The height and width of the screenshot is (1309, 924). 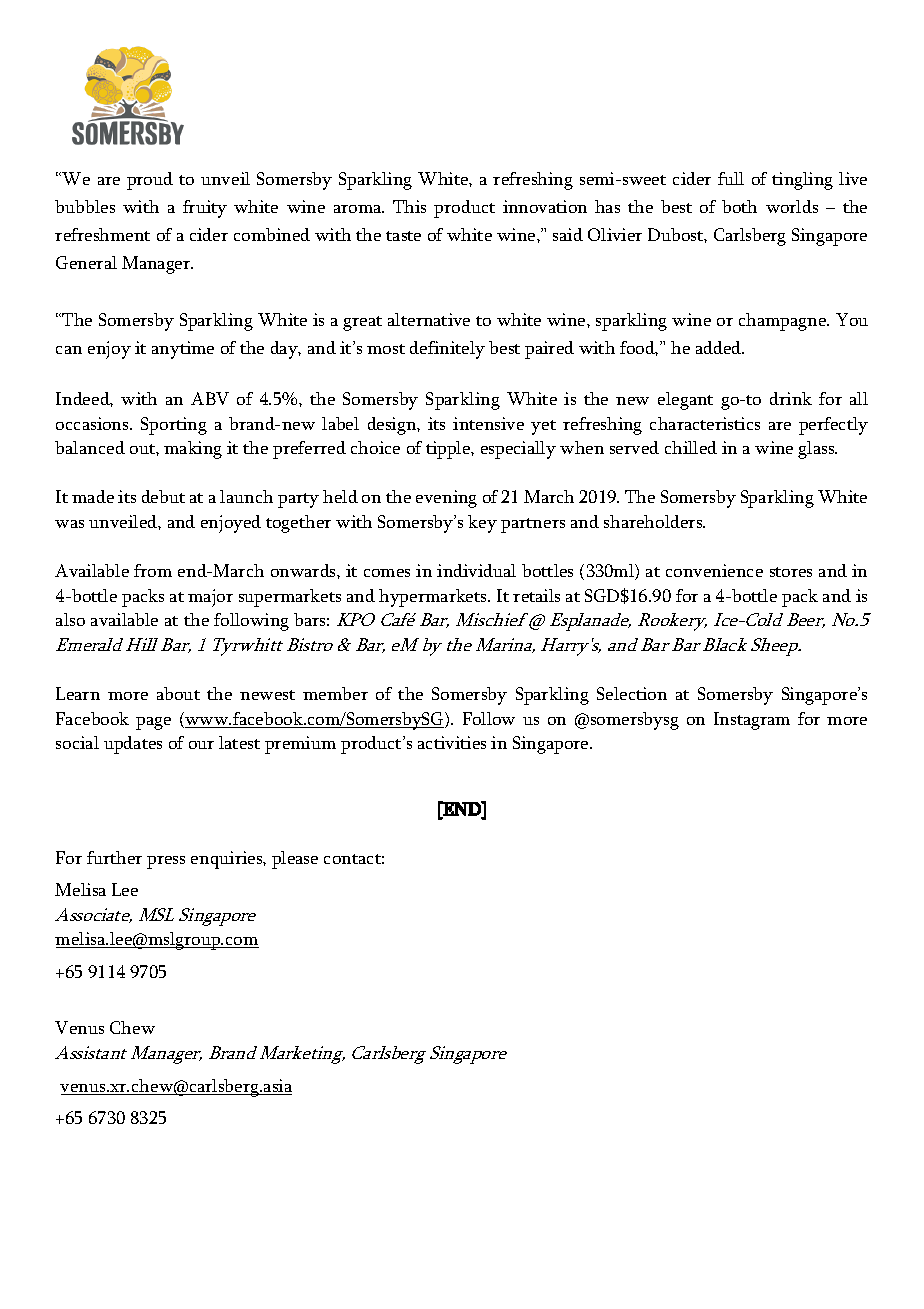 I want to click on This, so click(x=409, y=206).
